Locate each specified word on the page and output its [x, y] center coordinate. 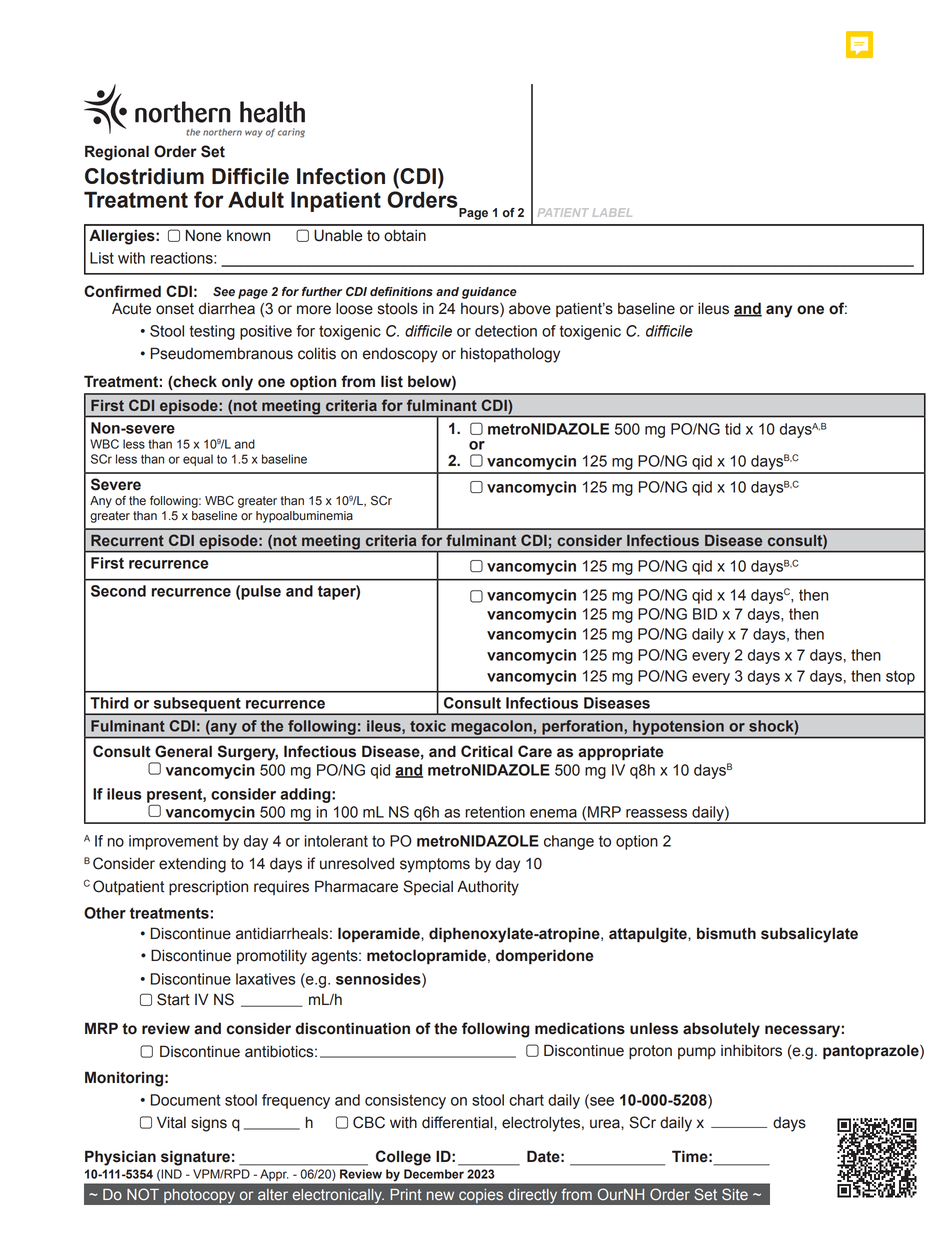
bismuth [726, 933]
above [530, 309]
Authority [488, 888]
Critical [487, 751]
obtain [405, 235]
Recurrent [127, 540]
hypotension [678, 727]
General [183, 751]
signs [209, 1124]
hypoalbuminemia [304, 517]
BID [705, 614]
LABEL [612, 212]
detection [506, 331]
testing [212, 332]
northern [222, 132]
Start [173, 999]
